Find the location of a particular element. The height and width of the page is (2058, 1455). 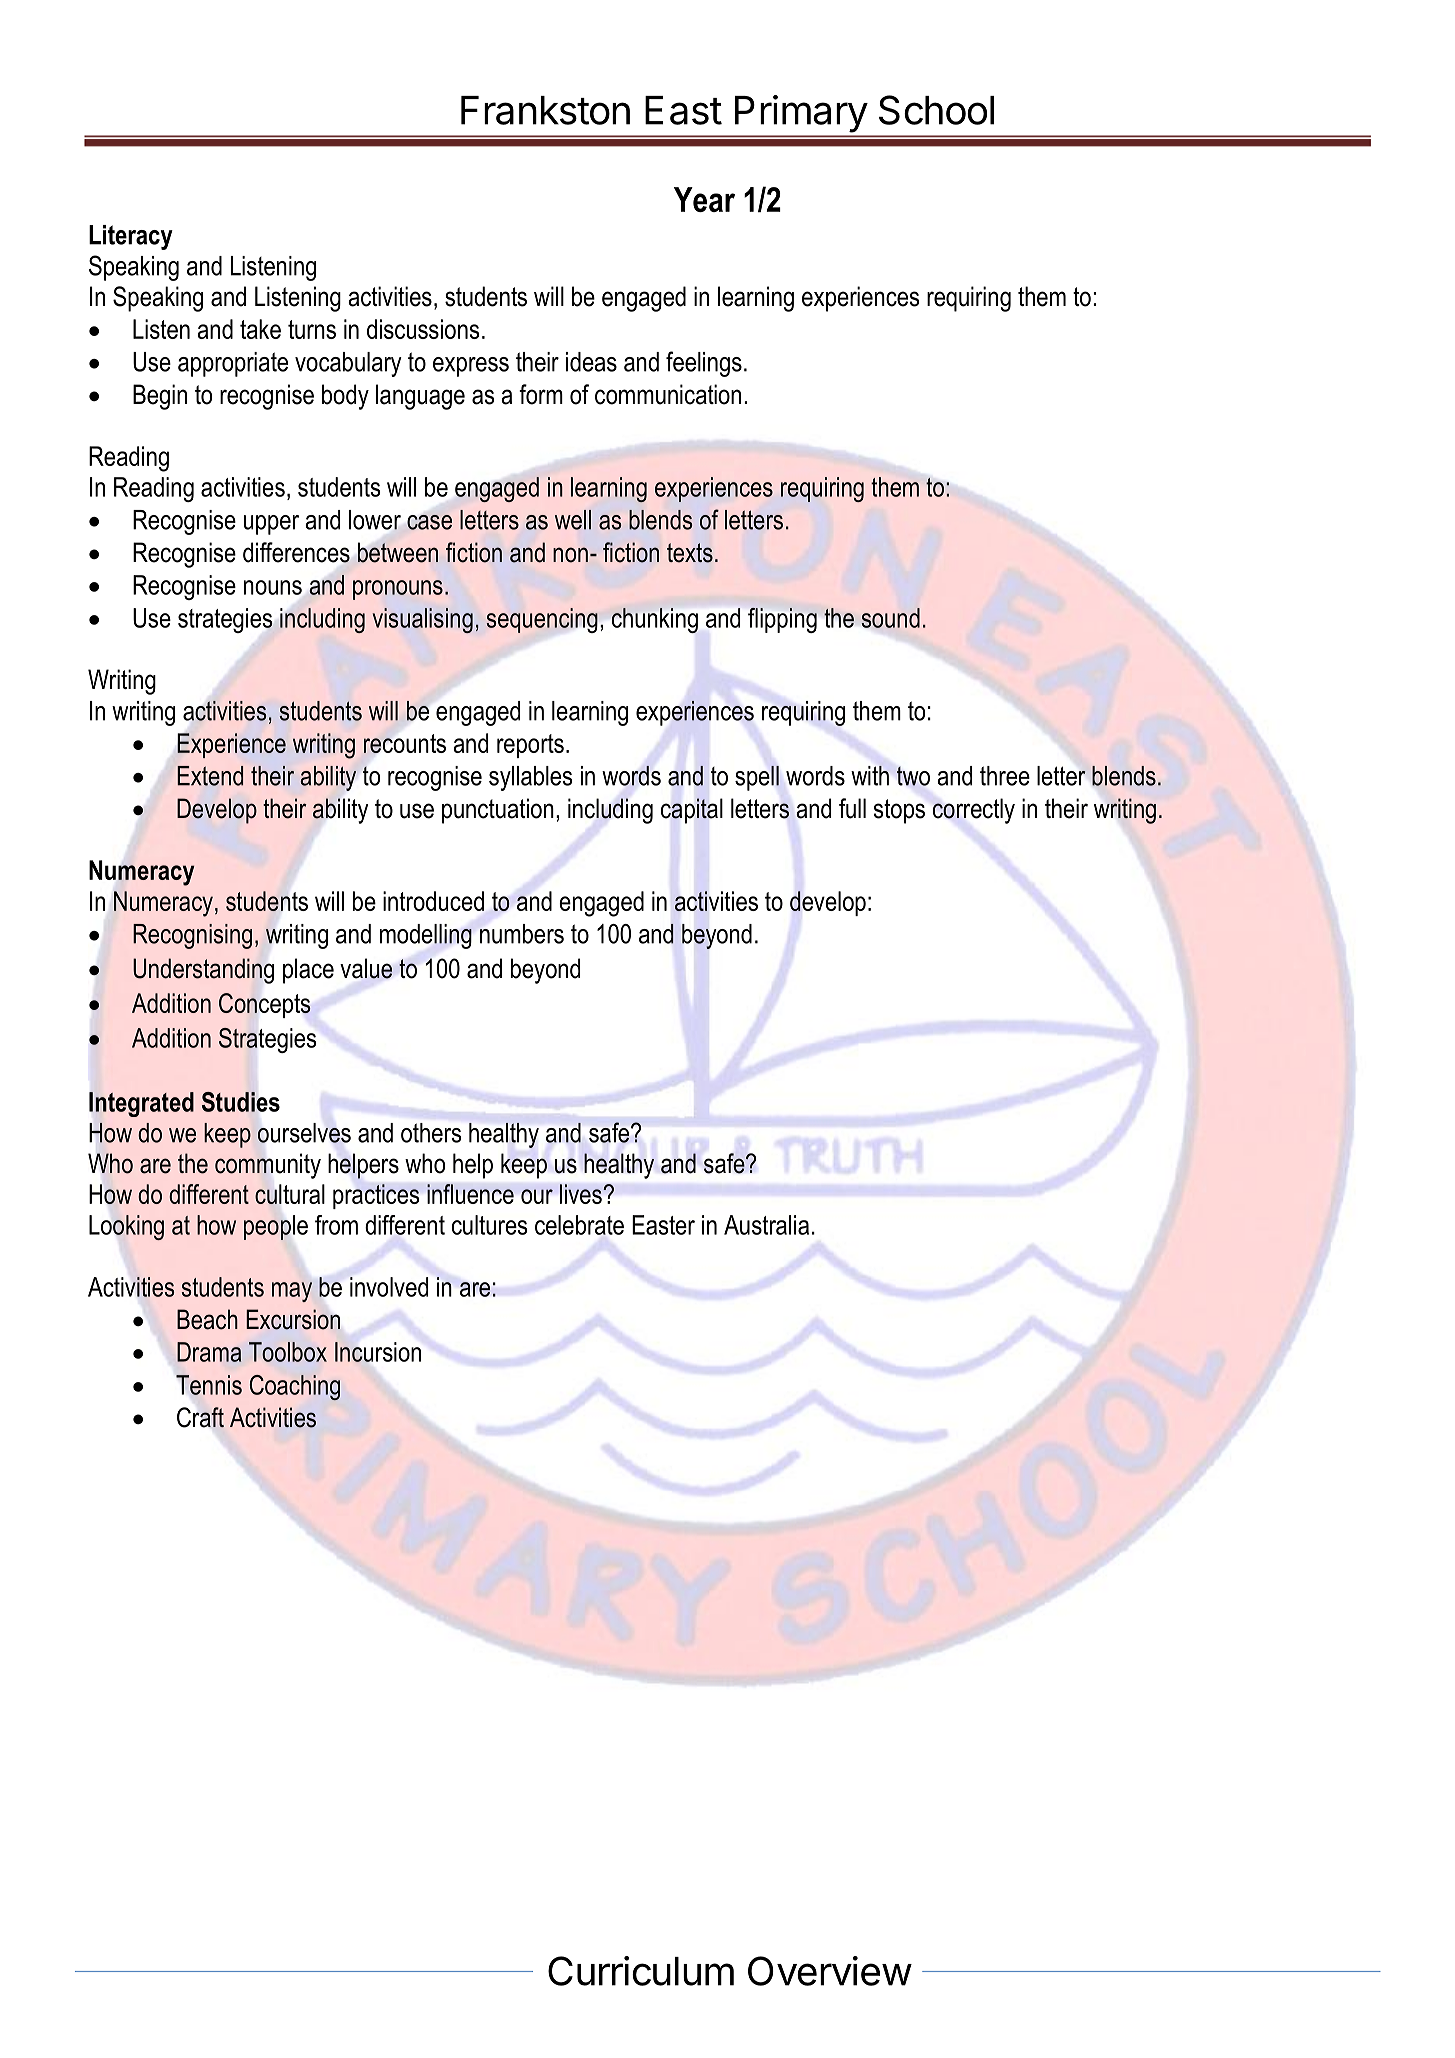

numbers is located at coordinates (522, 934).
